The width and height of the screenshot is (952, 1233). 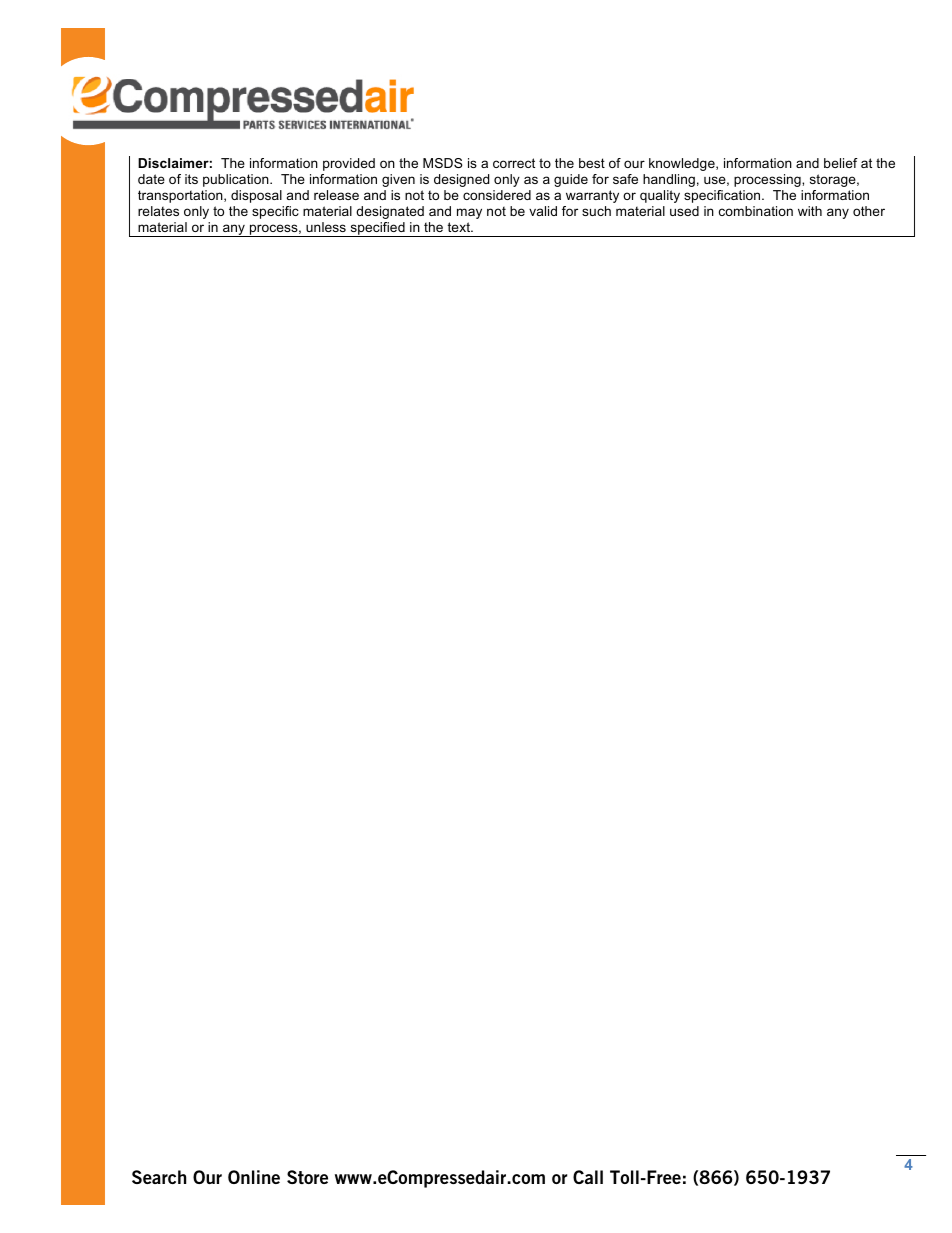 What do you see at coordinates (237, 180) in the screenshot?
I see `publication` at bounding box center [237, 180].
